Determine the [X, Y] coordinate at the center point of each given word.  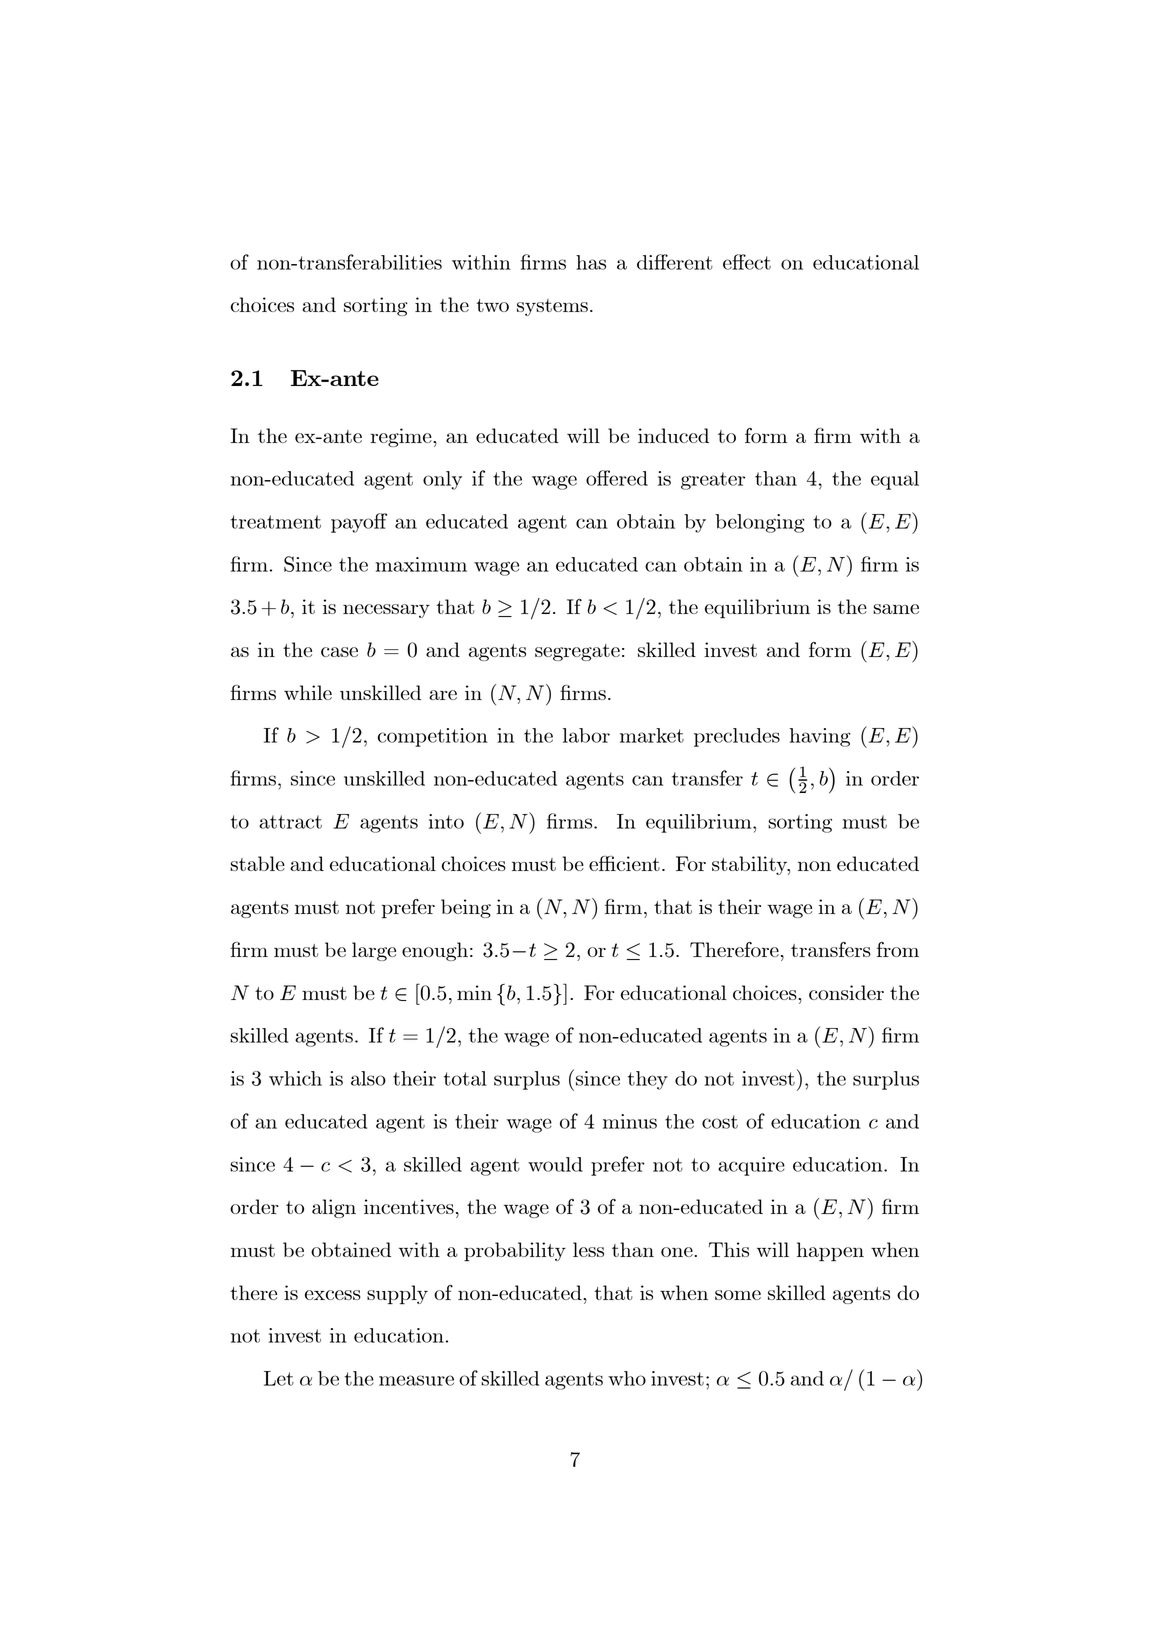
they [648, 1080]
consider [846, 992]
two [492, 305]
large [374, 951]
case [339, 652]
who [627, 1378]
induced [673, 435]
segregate [577, 652]
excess [333, 1295]
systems [552, 307]
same [896, 609]
